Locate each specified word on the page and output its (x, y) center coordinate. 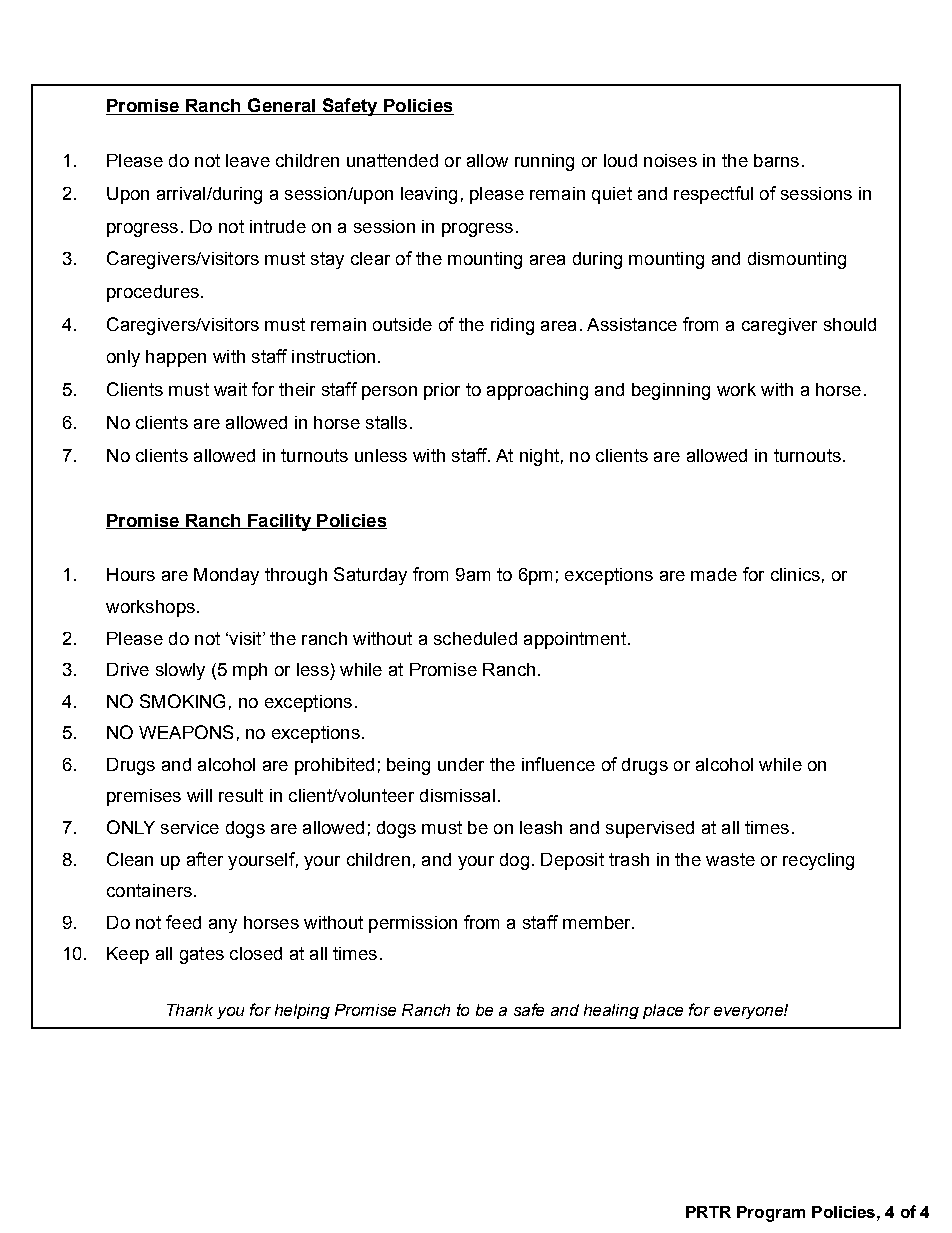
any (223, 926)
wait (230, 389)
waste (730, 859)
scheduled (475, 638)
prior (442, 391)
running (544, 162)
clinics (795, 574)
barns (776, 160)
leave (248, 160)
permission (413, 924)
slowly (180, 671)
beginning (671, 391)
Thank (190, 1010)
